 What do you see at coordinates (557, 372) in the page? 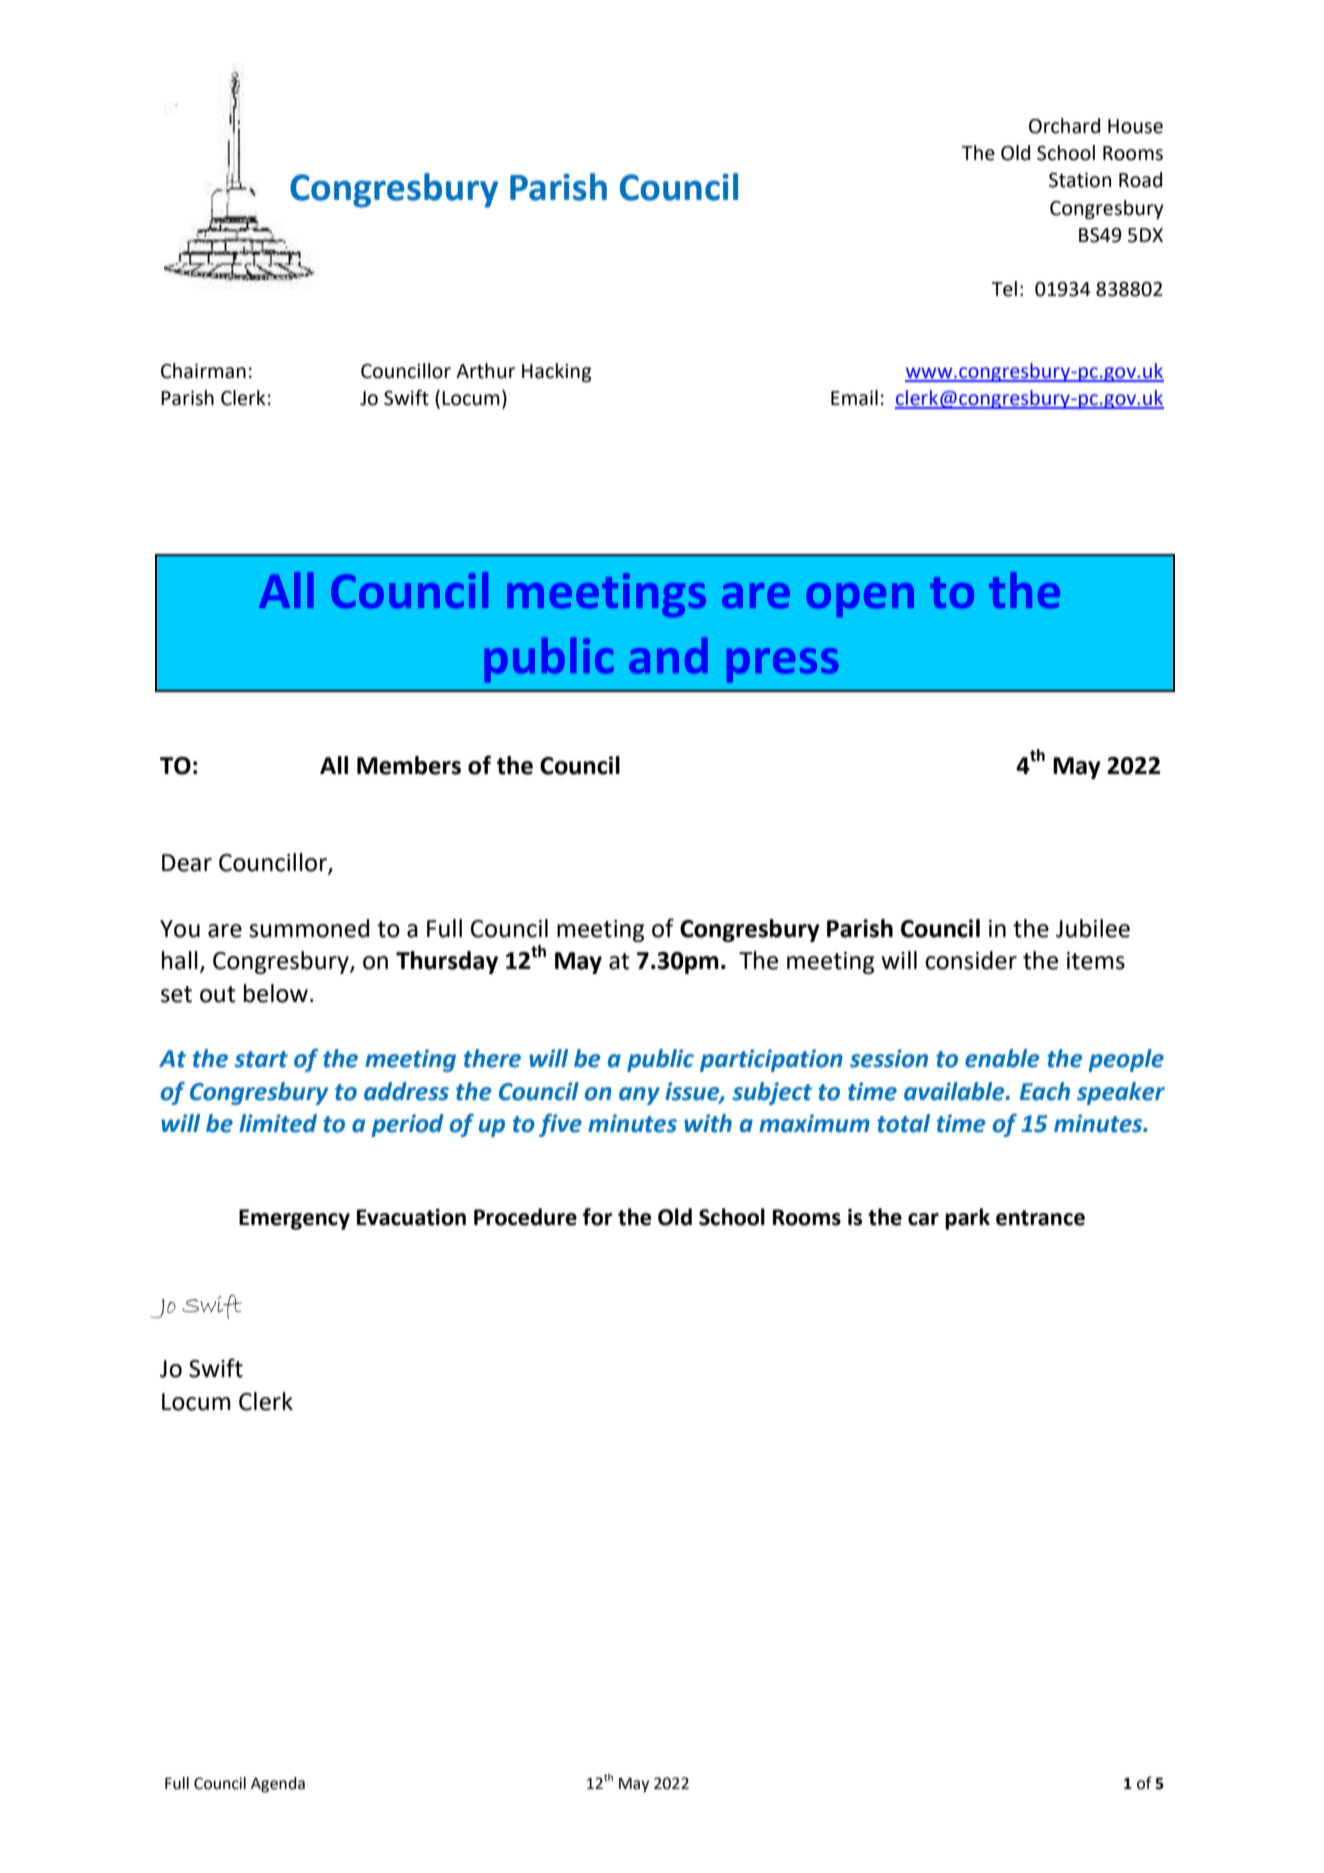
I see `Hacking` at bounding box center [557, 372].
